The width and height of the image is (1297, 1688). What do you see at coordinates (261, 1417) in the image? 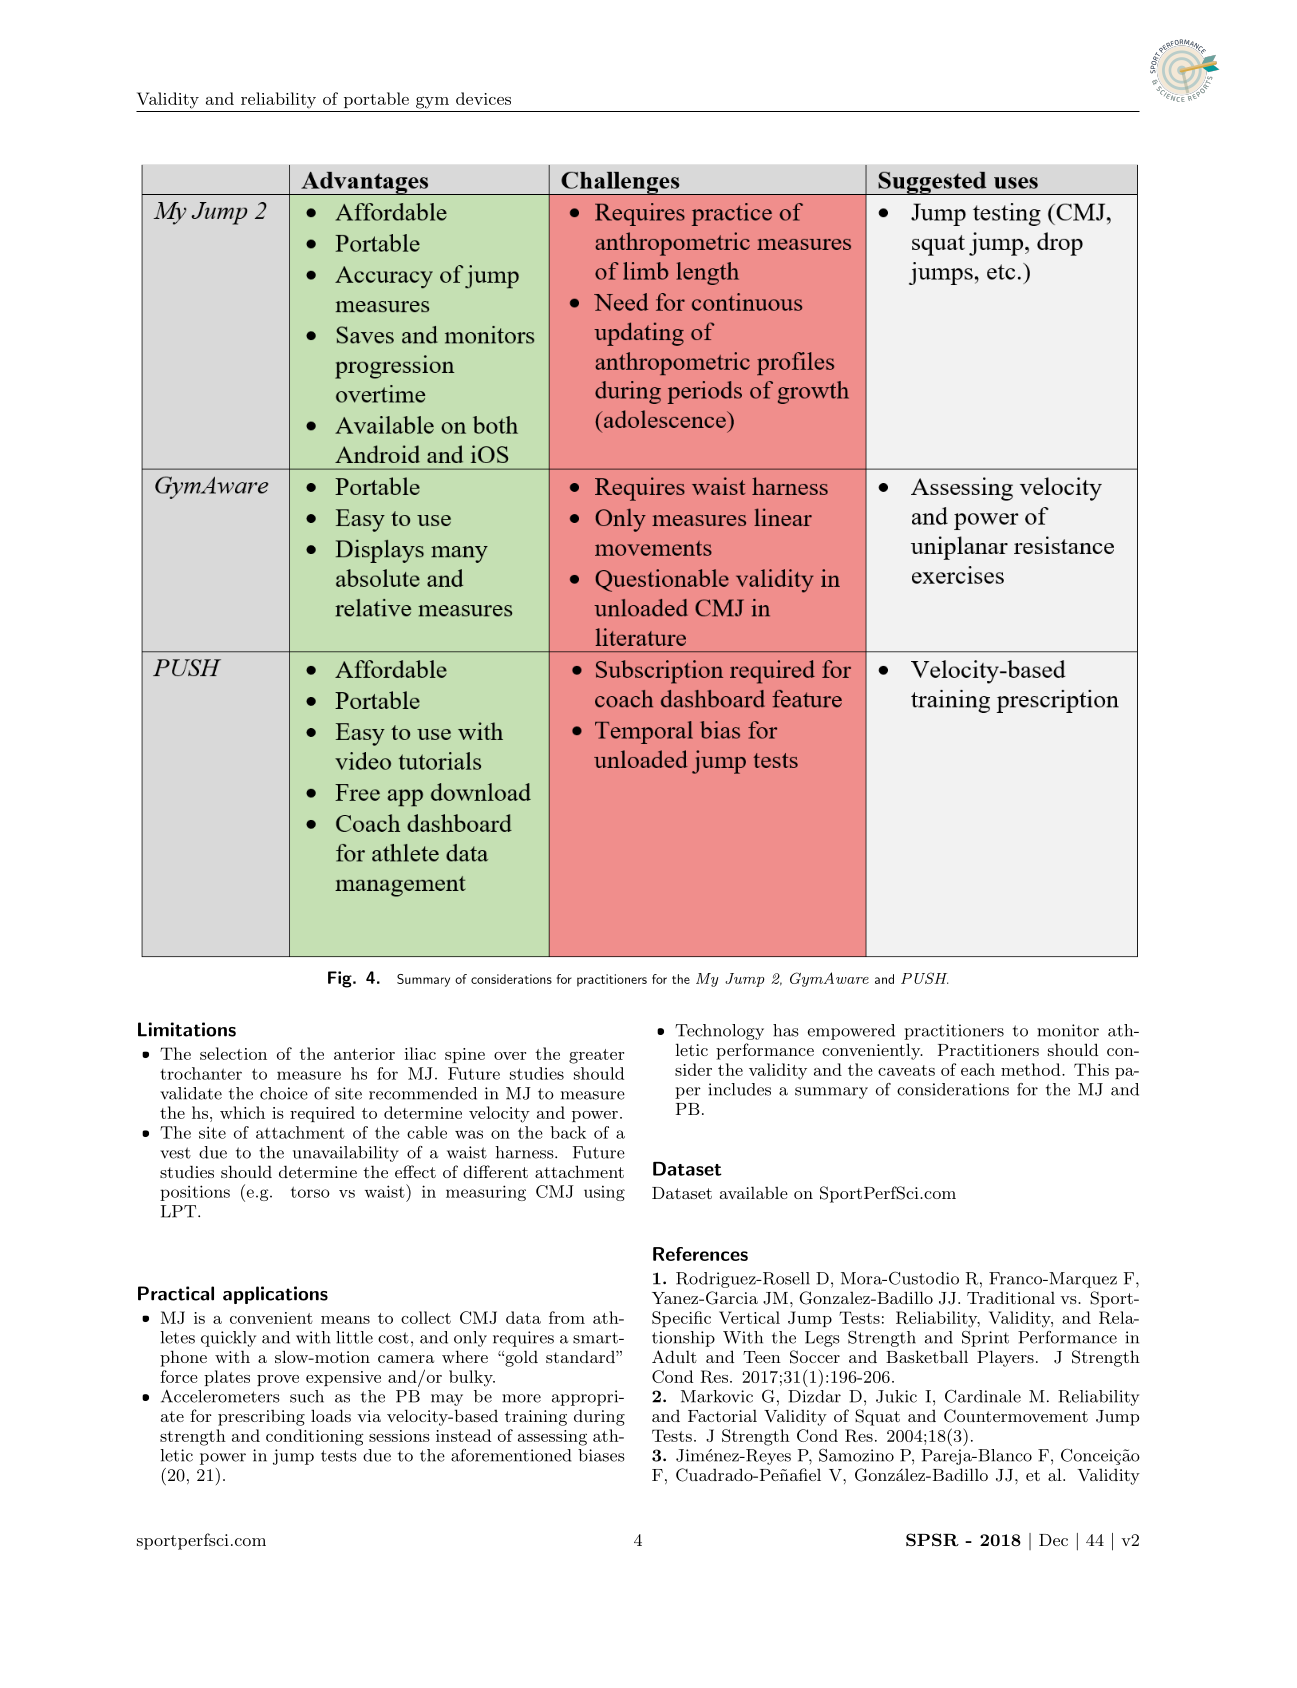
I see `prescribing` at bounding box center [261, 1417].
